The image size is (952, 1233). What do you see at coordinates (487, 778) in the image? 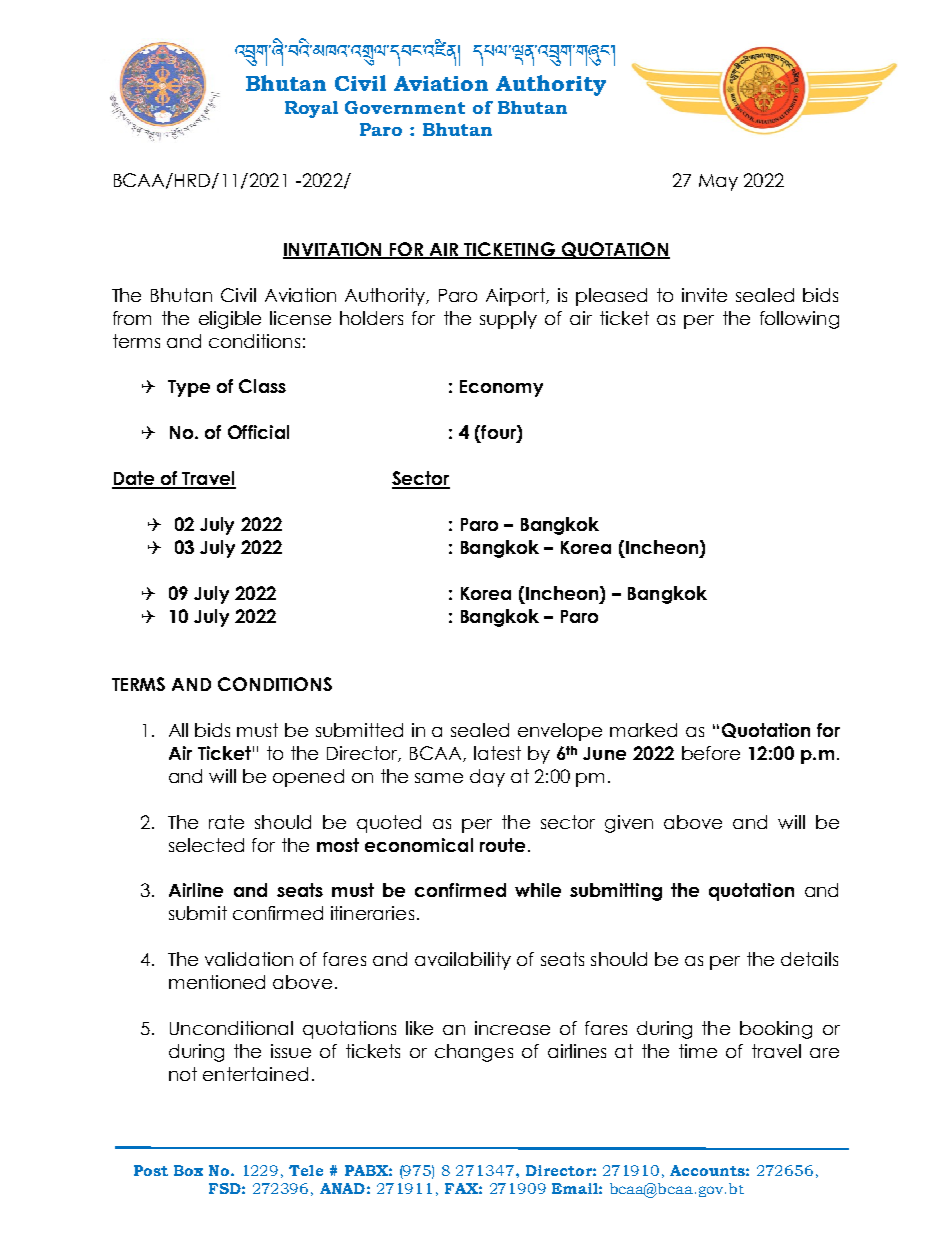
I see `day` at bounding box center [487, 778].
